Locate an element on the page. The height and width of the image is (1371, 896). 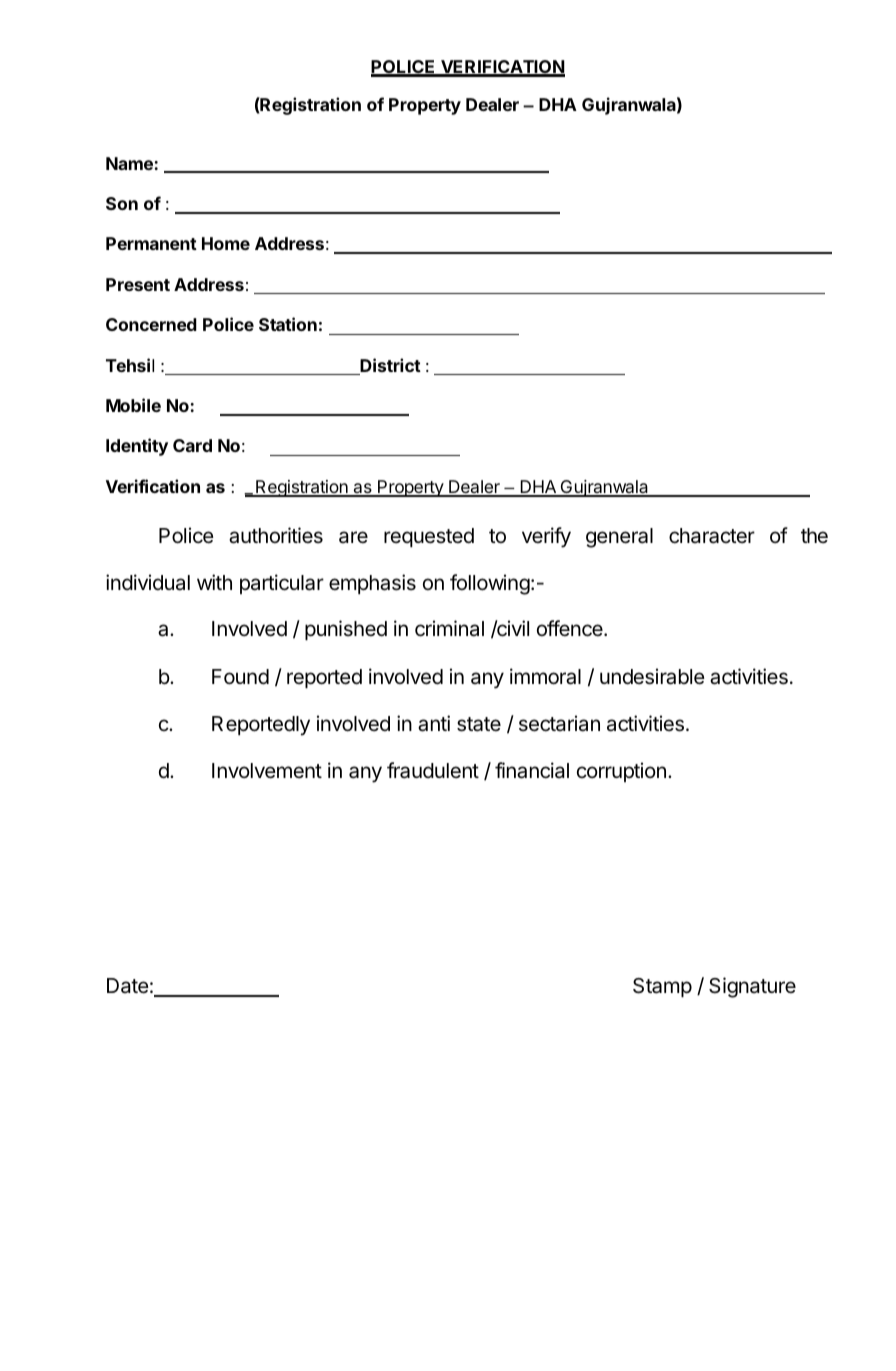
Card is located at coordinates (192, 445).
